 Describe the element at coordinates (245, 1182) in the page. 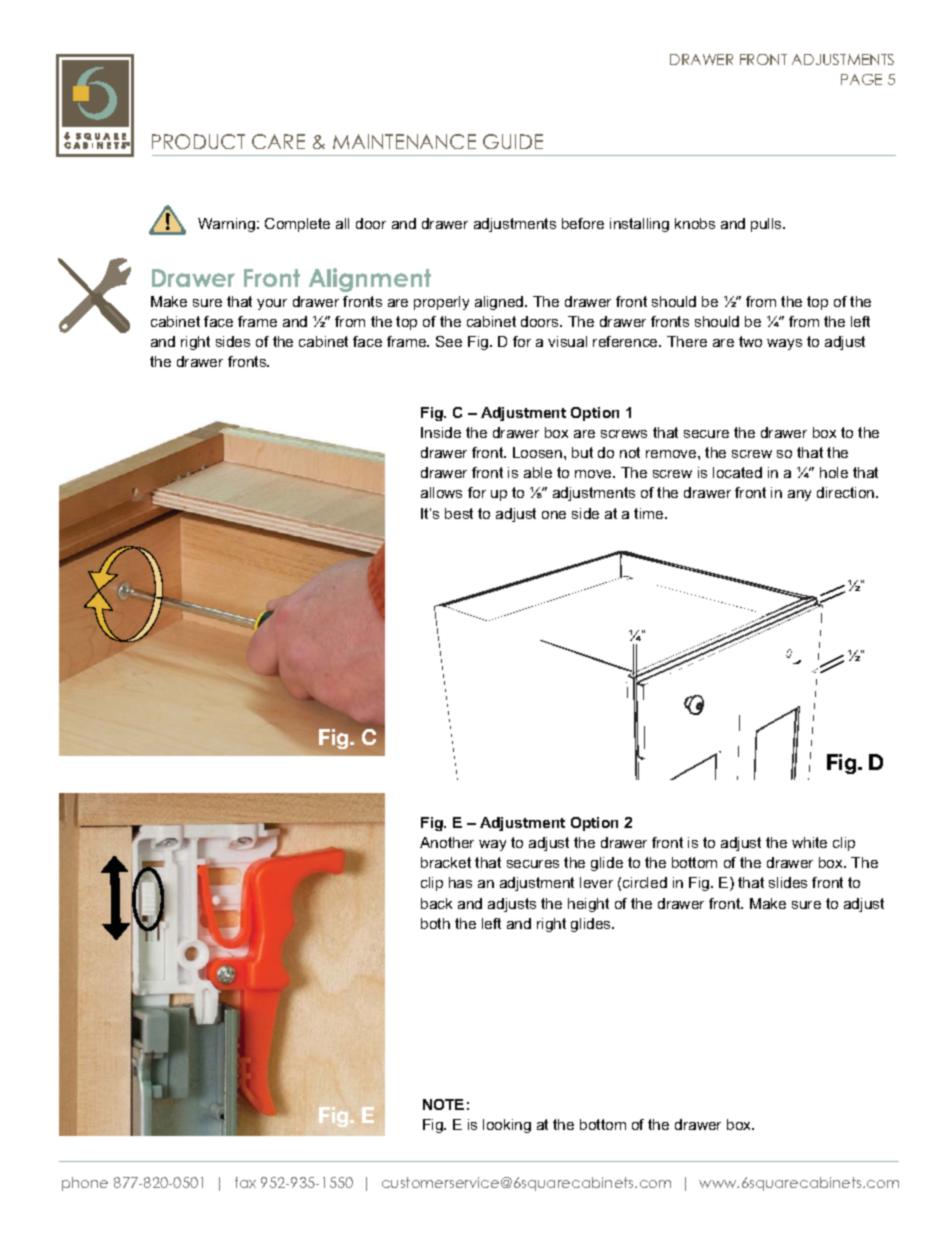

I see `fax` at that location.
